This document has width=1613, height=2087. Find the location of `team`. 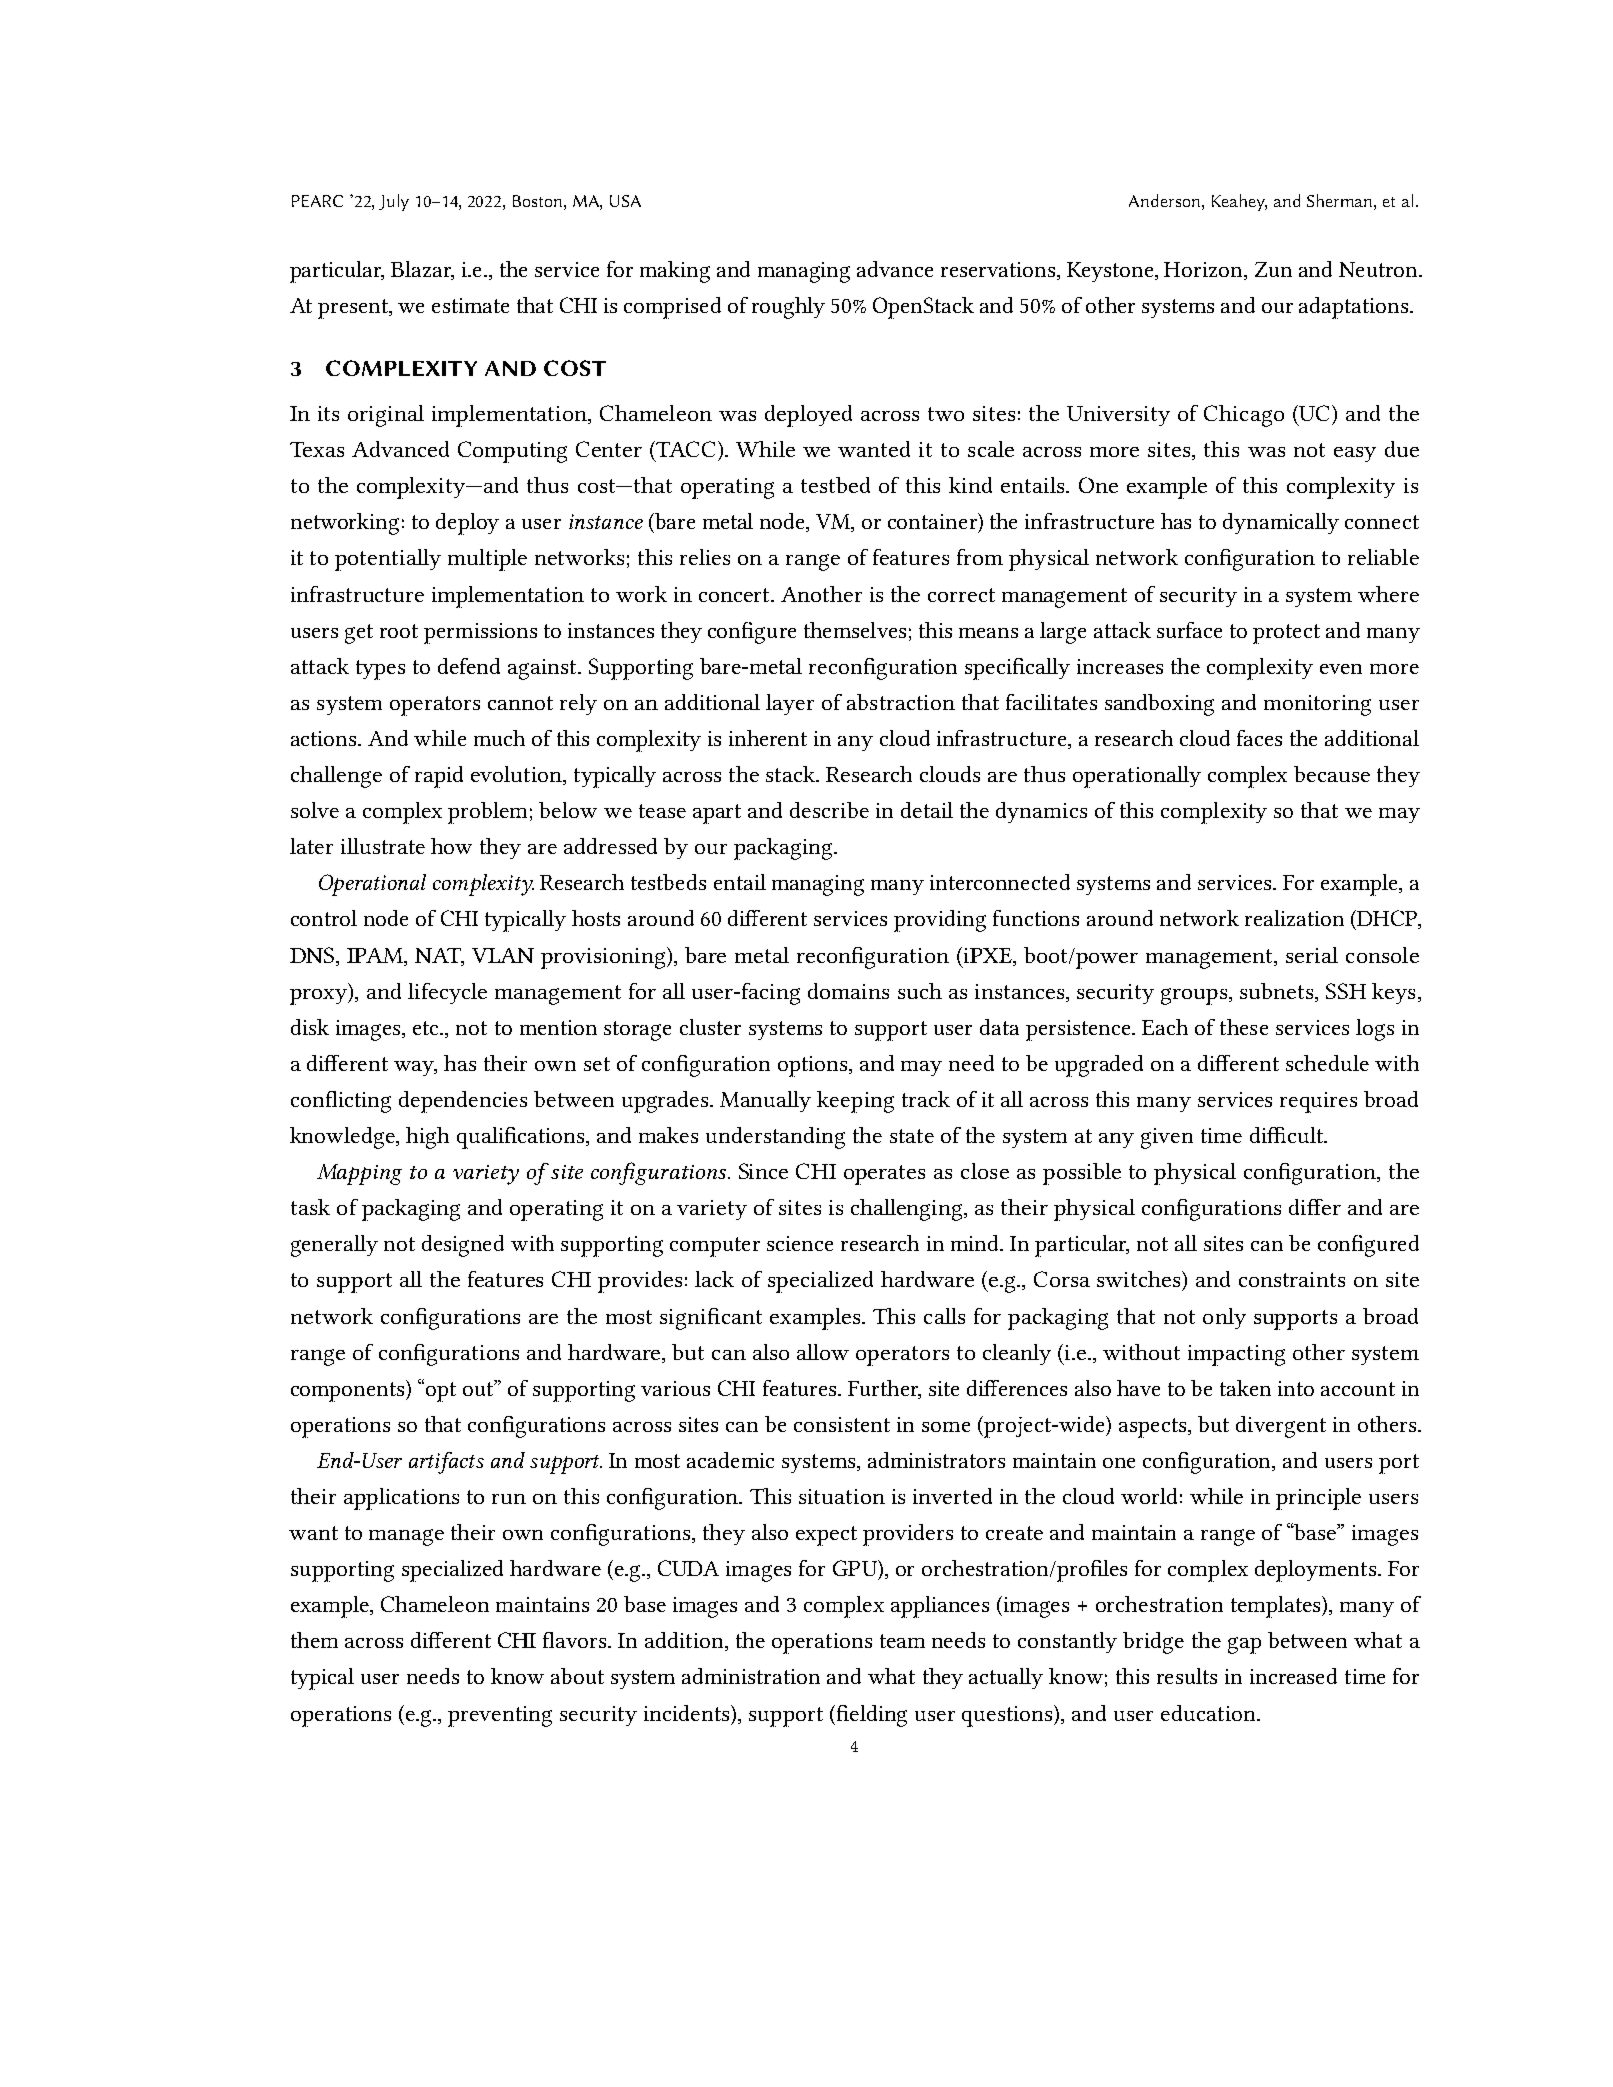

team is located at coordinates (902, 1641).
